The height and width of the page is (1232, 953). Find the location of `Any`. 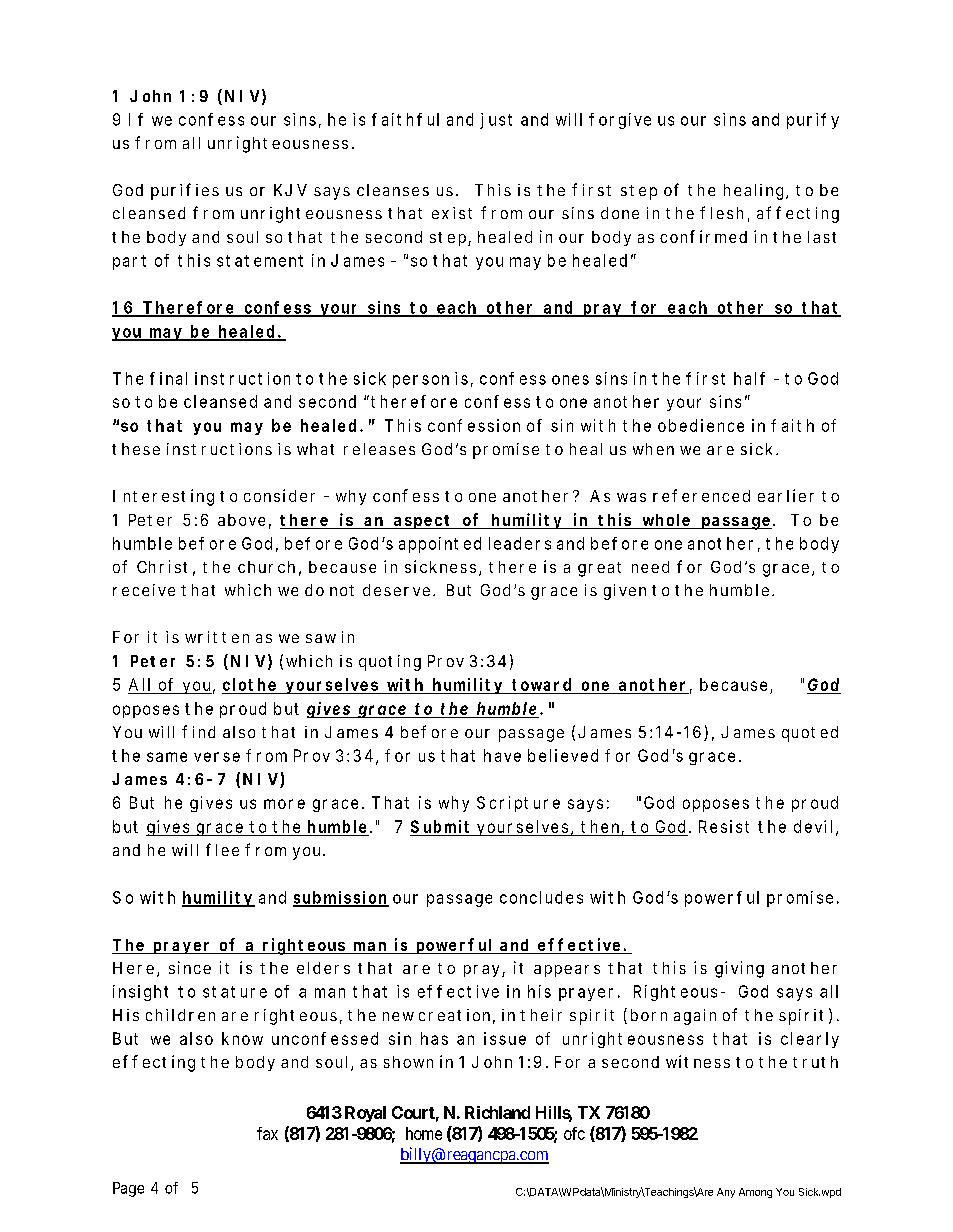

Any is located at coordinates (726, 1193).
